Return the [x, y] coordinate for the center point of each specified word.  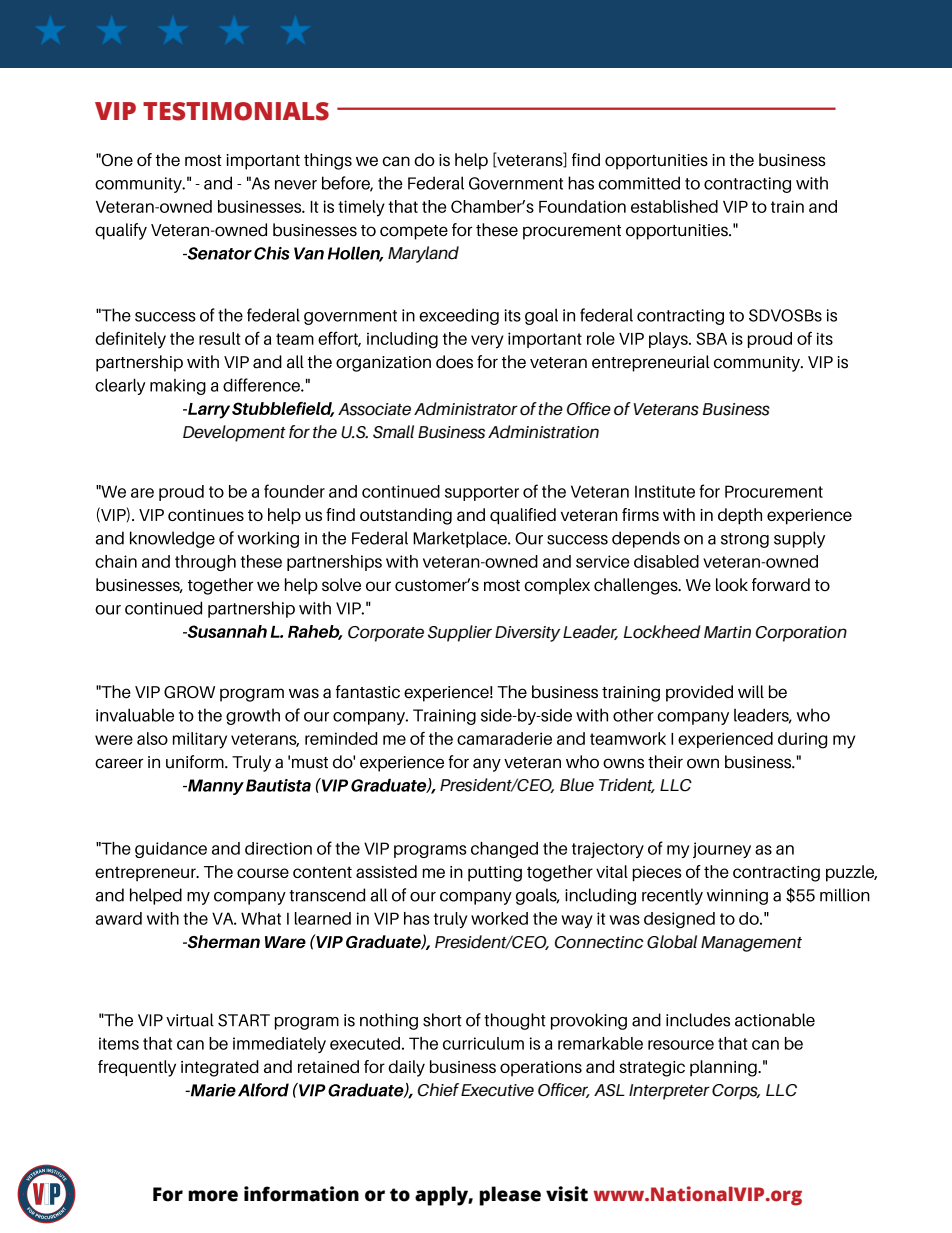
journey [722, 850]
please [510, 1196]
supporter [482, 493]
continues [206, 515]
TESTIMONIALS [236, 111]
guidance [171, 850]
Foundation [582, 206]
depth [740, 516]
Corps [736, 1092]
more [213, 1196]
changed [504, 850]
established [674, 206]
